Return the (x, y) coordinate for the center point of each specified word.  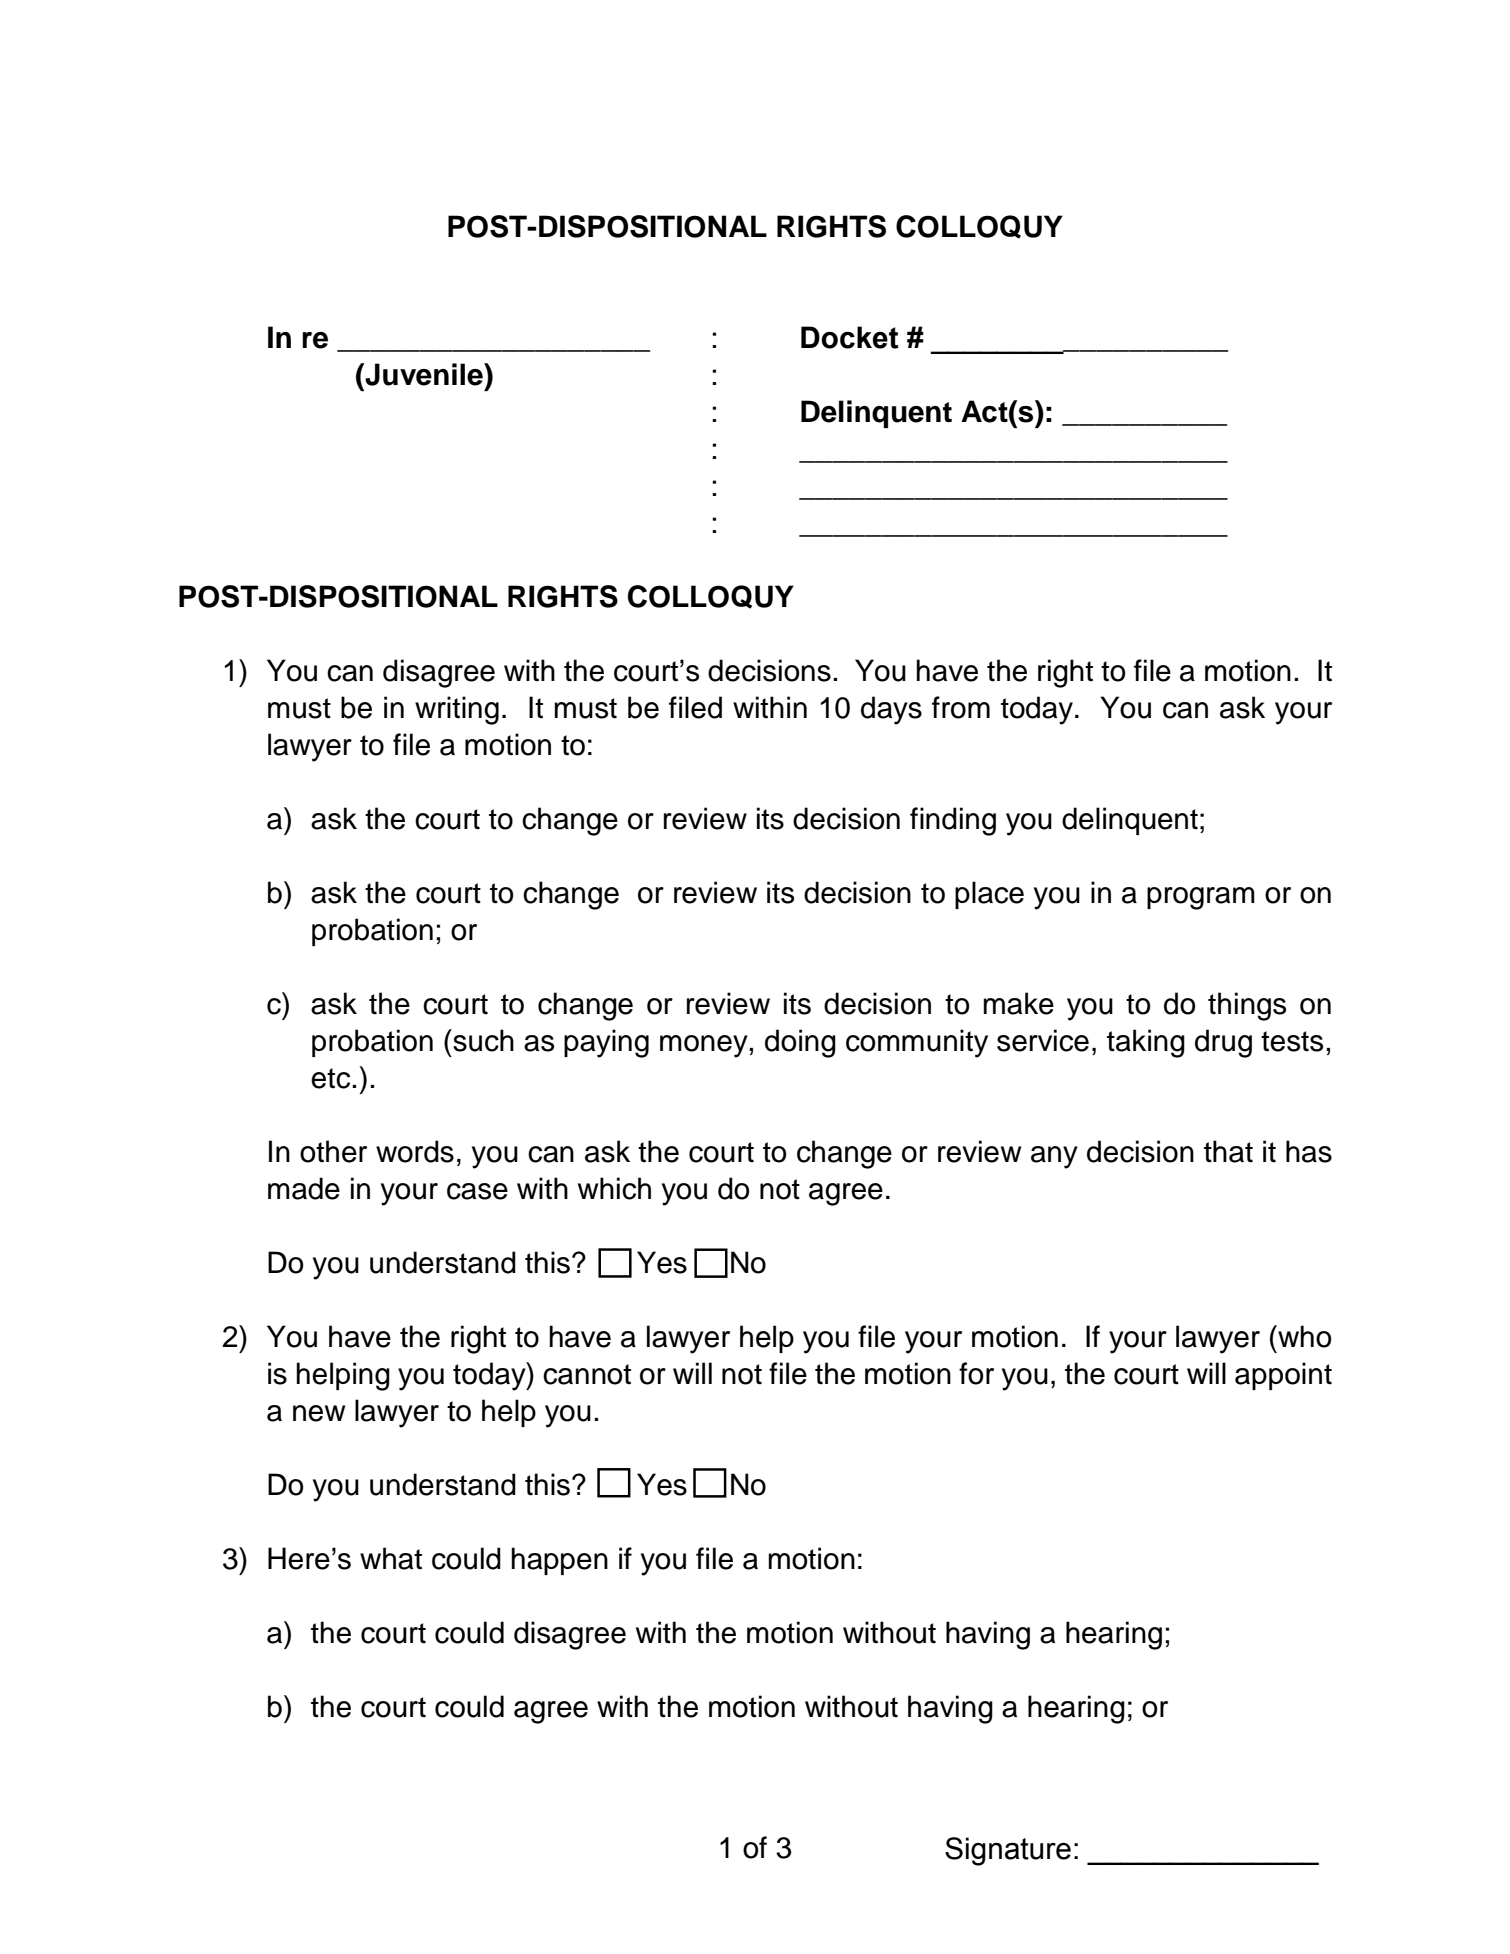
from (961, 707)
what (391, 1558)
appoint (1283, 1376)
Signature (1008, 1851)
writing (457, 710)
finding (953, 821)
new (319, 1413)
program (1201, 898)
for (976, 1373)
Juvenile (424, 374)
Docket (850, 337)
